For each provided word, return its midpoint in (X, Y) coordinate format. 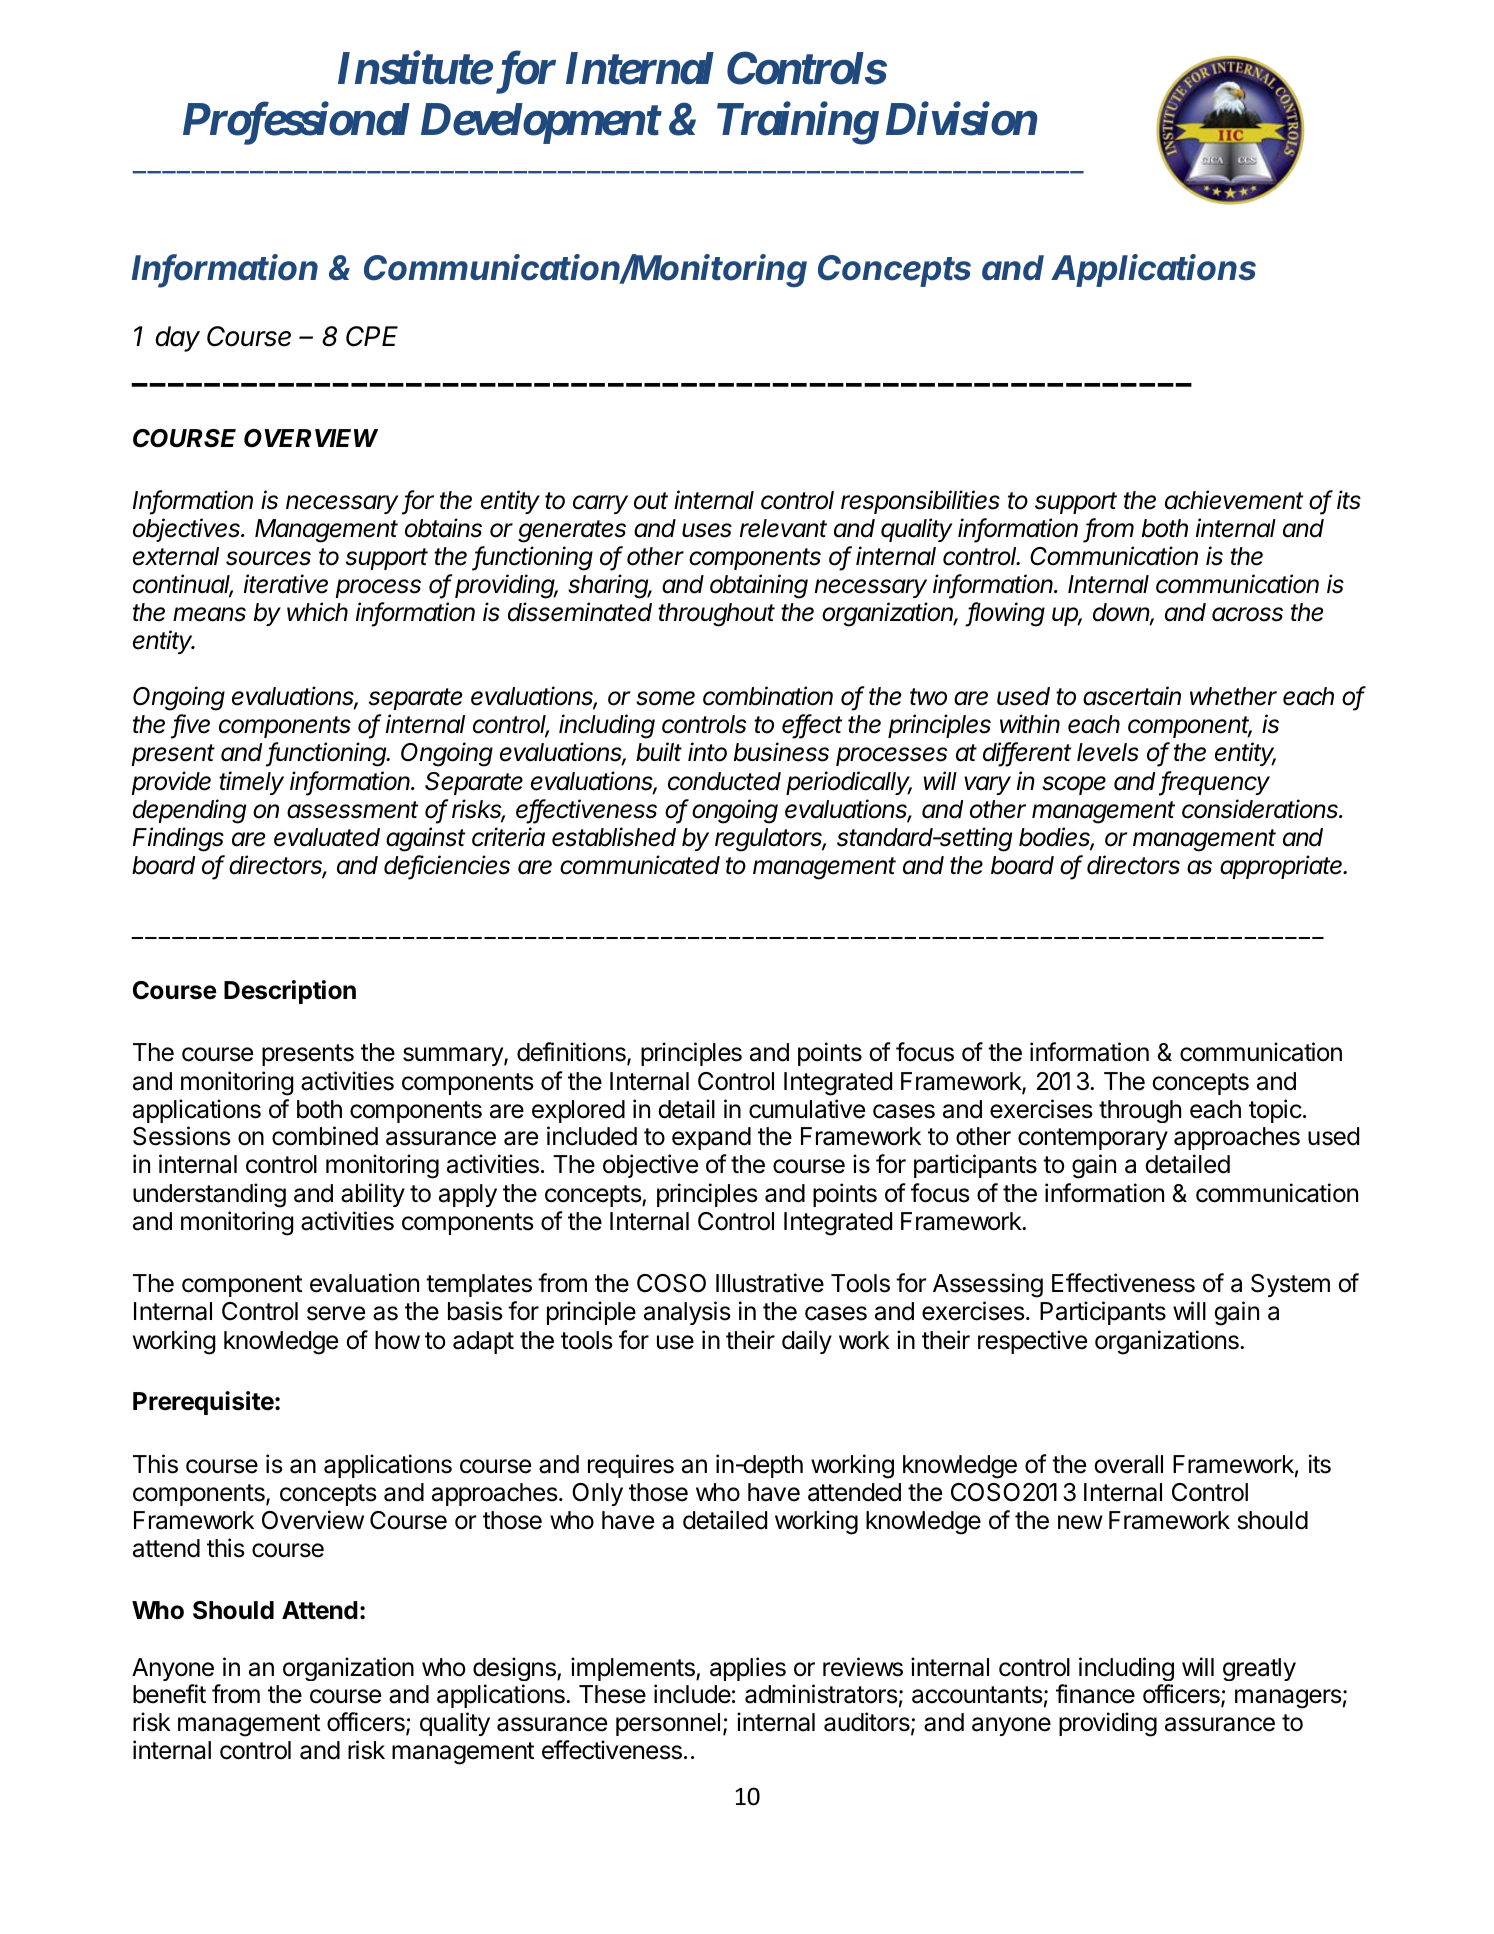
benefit (169, 1694)
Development (540, 123)
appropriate (1283, 867)
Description (290, 992)
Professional (296, 123)
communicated (640, 865)
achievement (1234, 500)
